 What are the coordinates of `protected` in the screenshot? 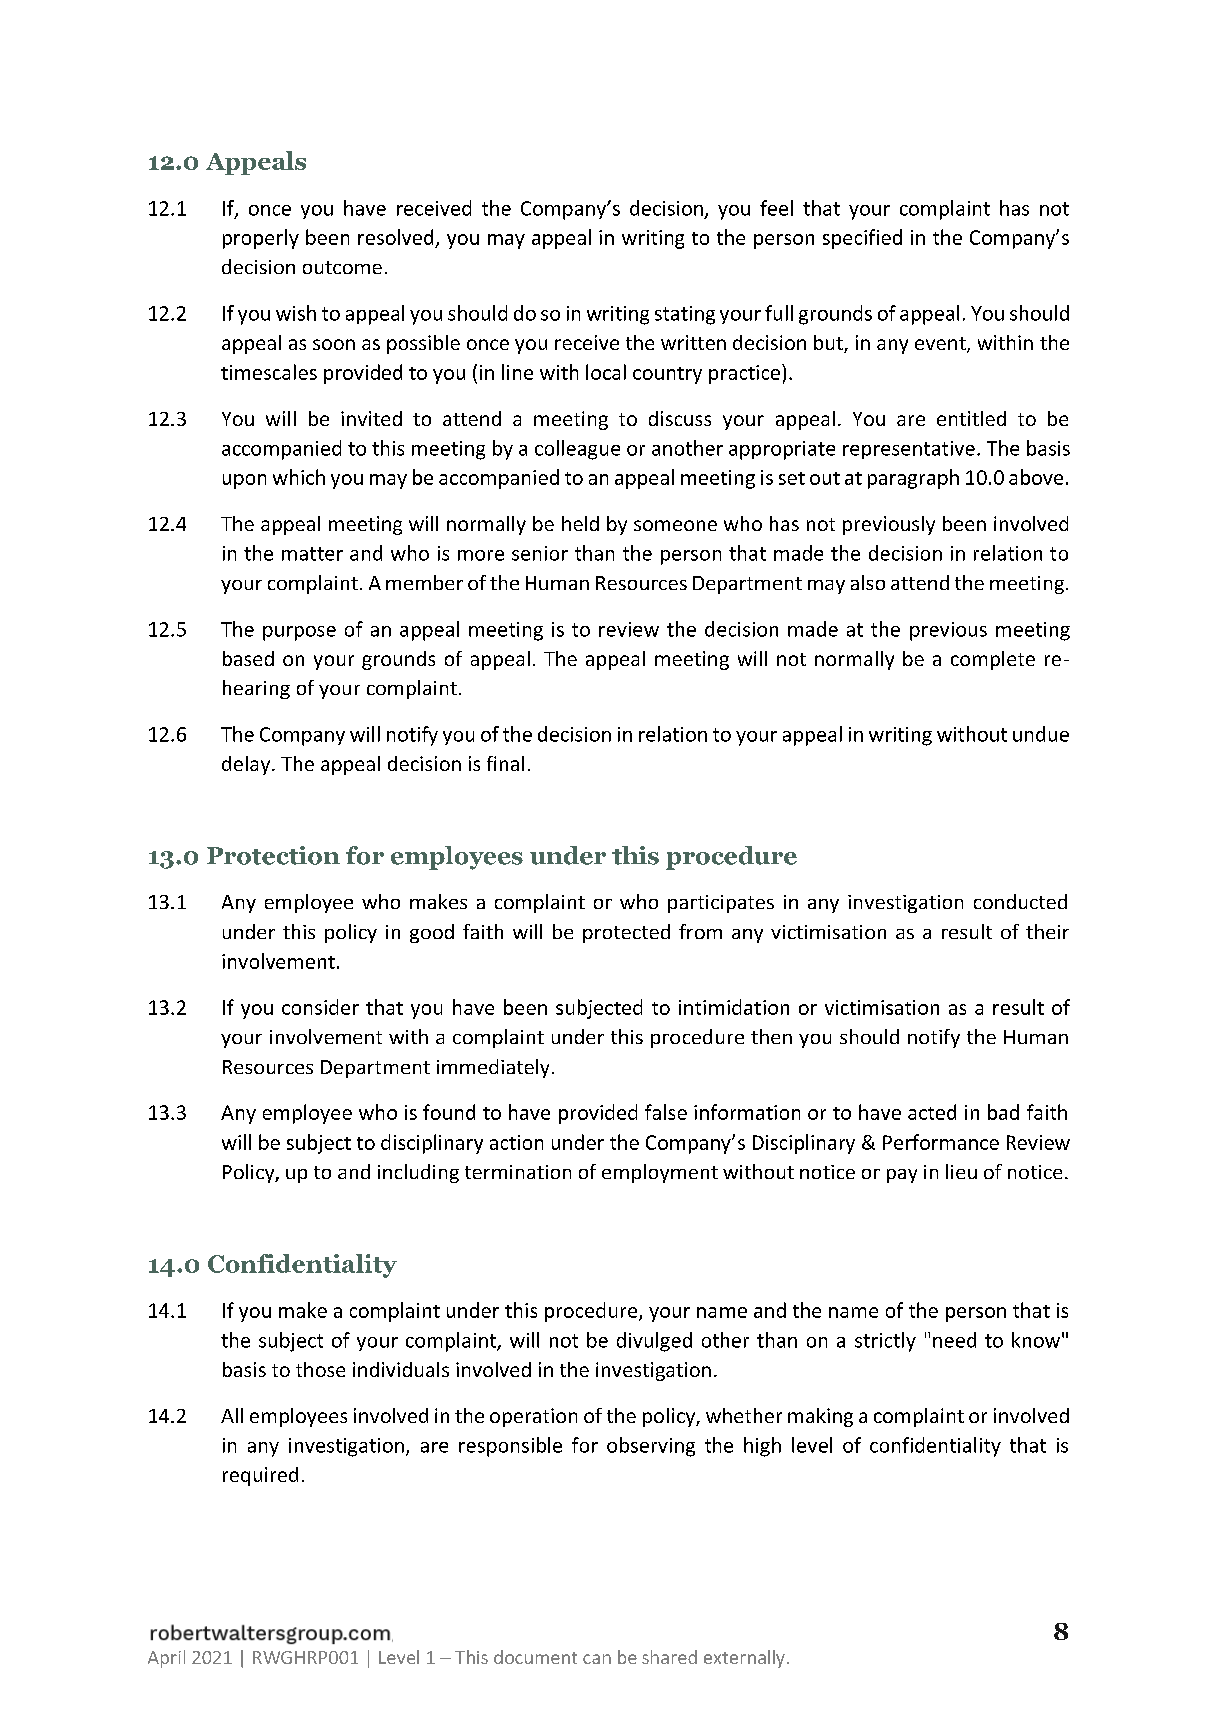 It's located at (626, 933).
